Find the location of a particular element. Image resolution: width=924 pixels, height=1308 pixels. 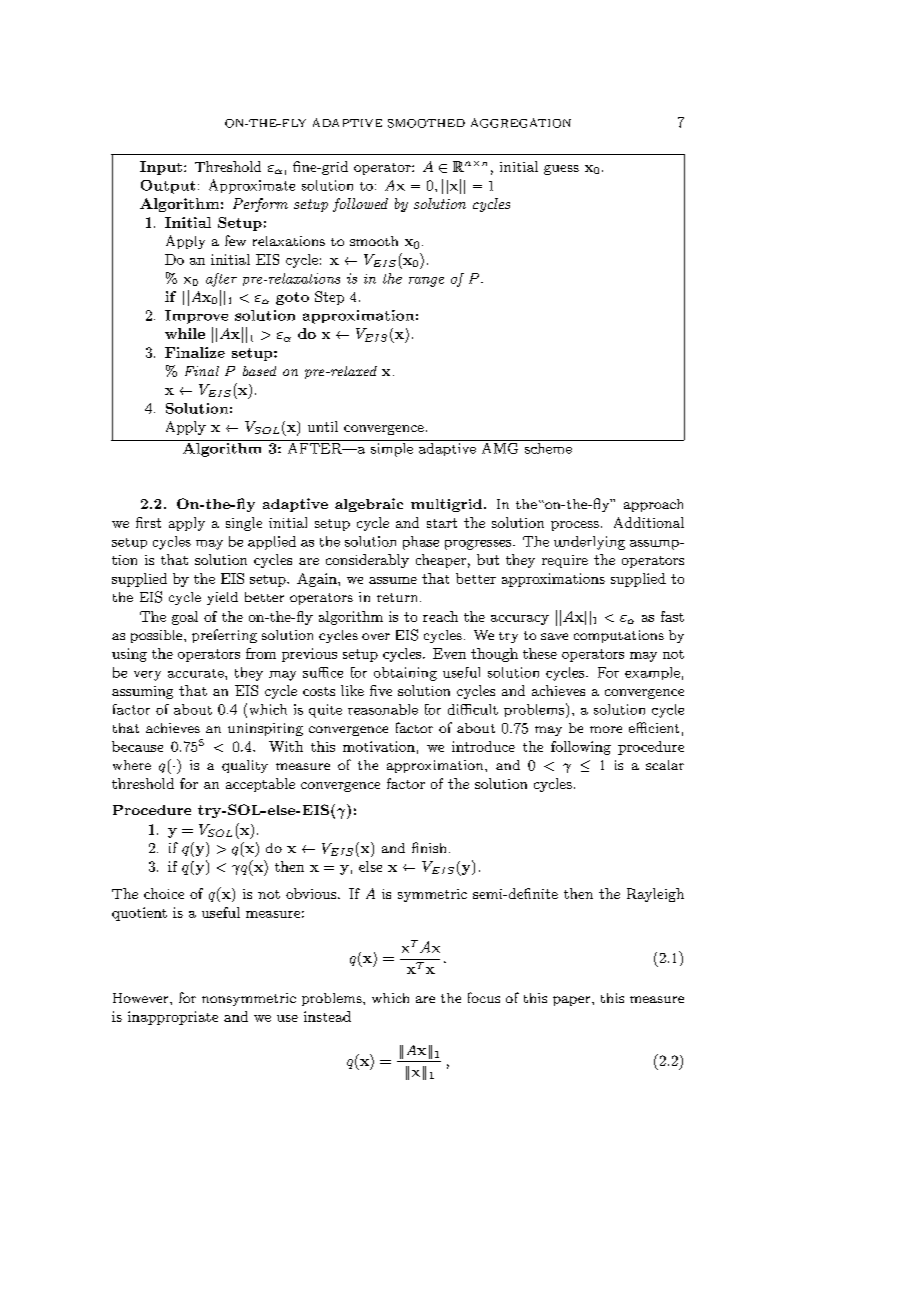

inappropriate is located at coordinates (173, 1018).
